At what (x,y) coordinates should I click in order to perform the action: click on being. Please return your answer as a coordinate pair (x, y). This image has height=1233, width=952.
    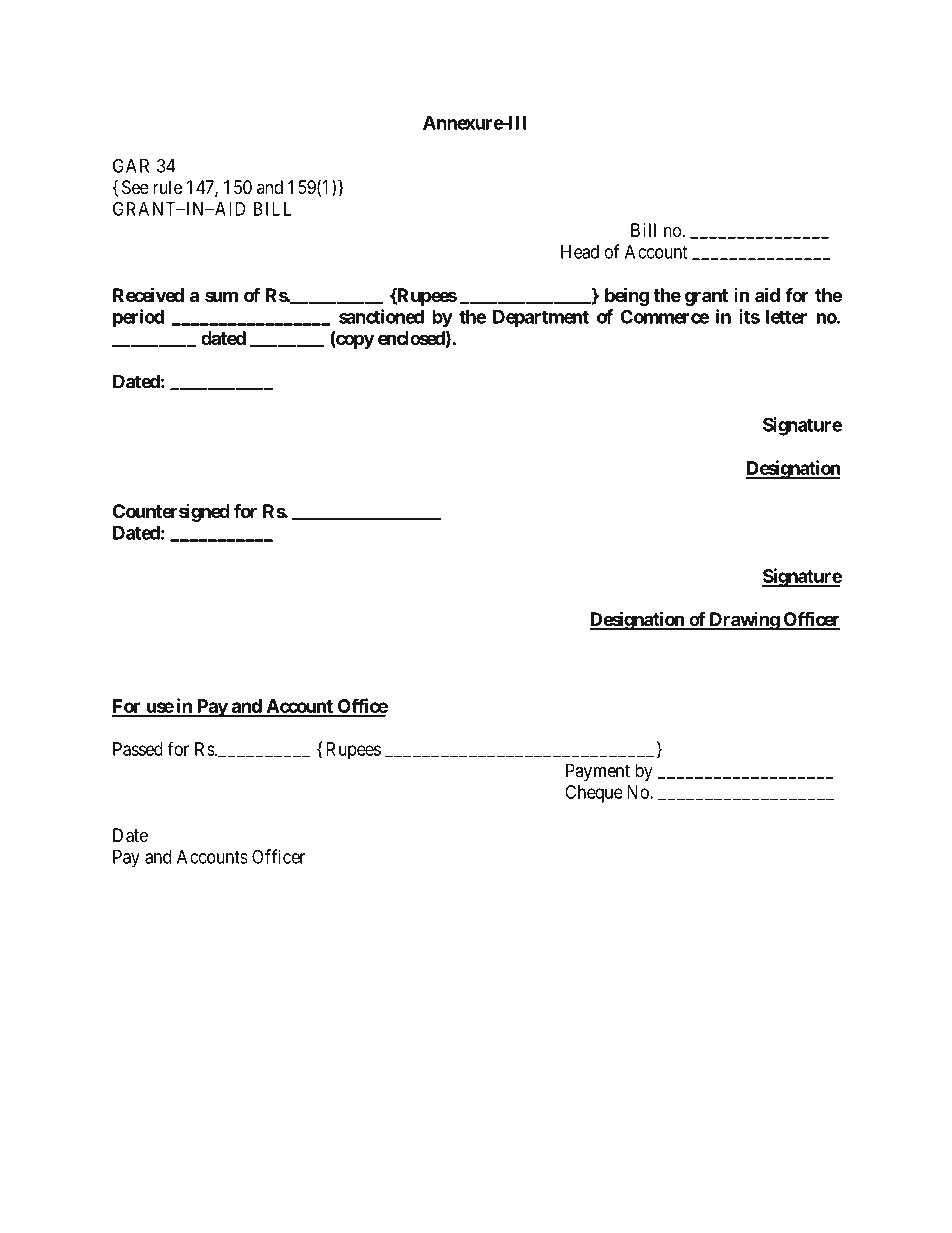
    Looking at the image, I should click on (627, 296).
